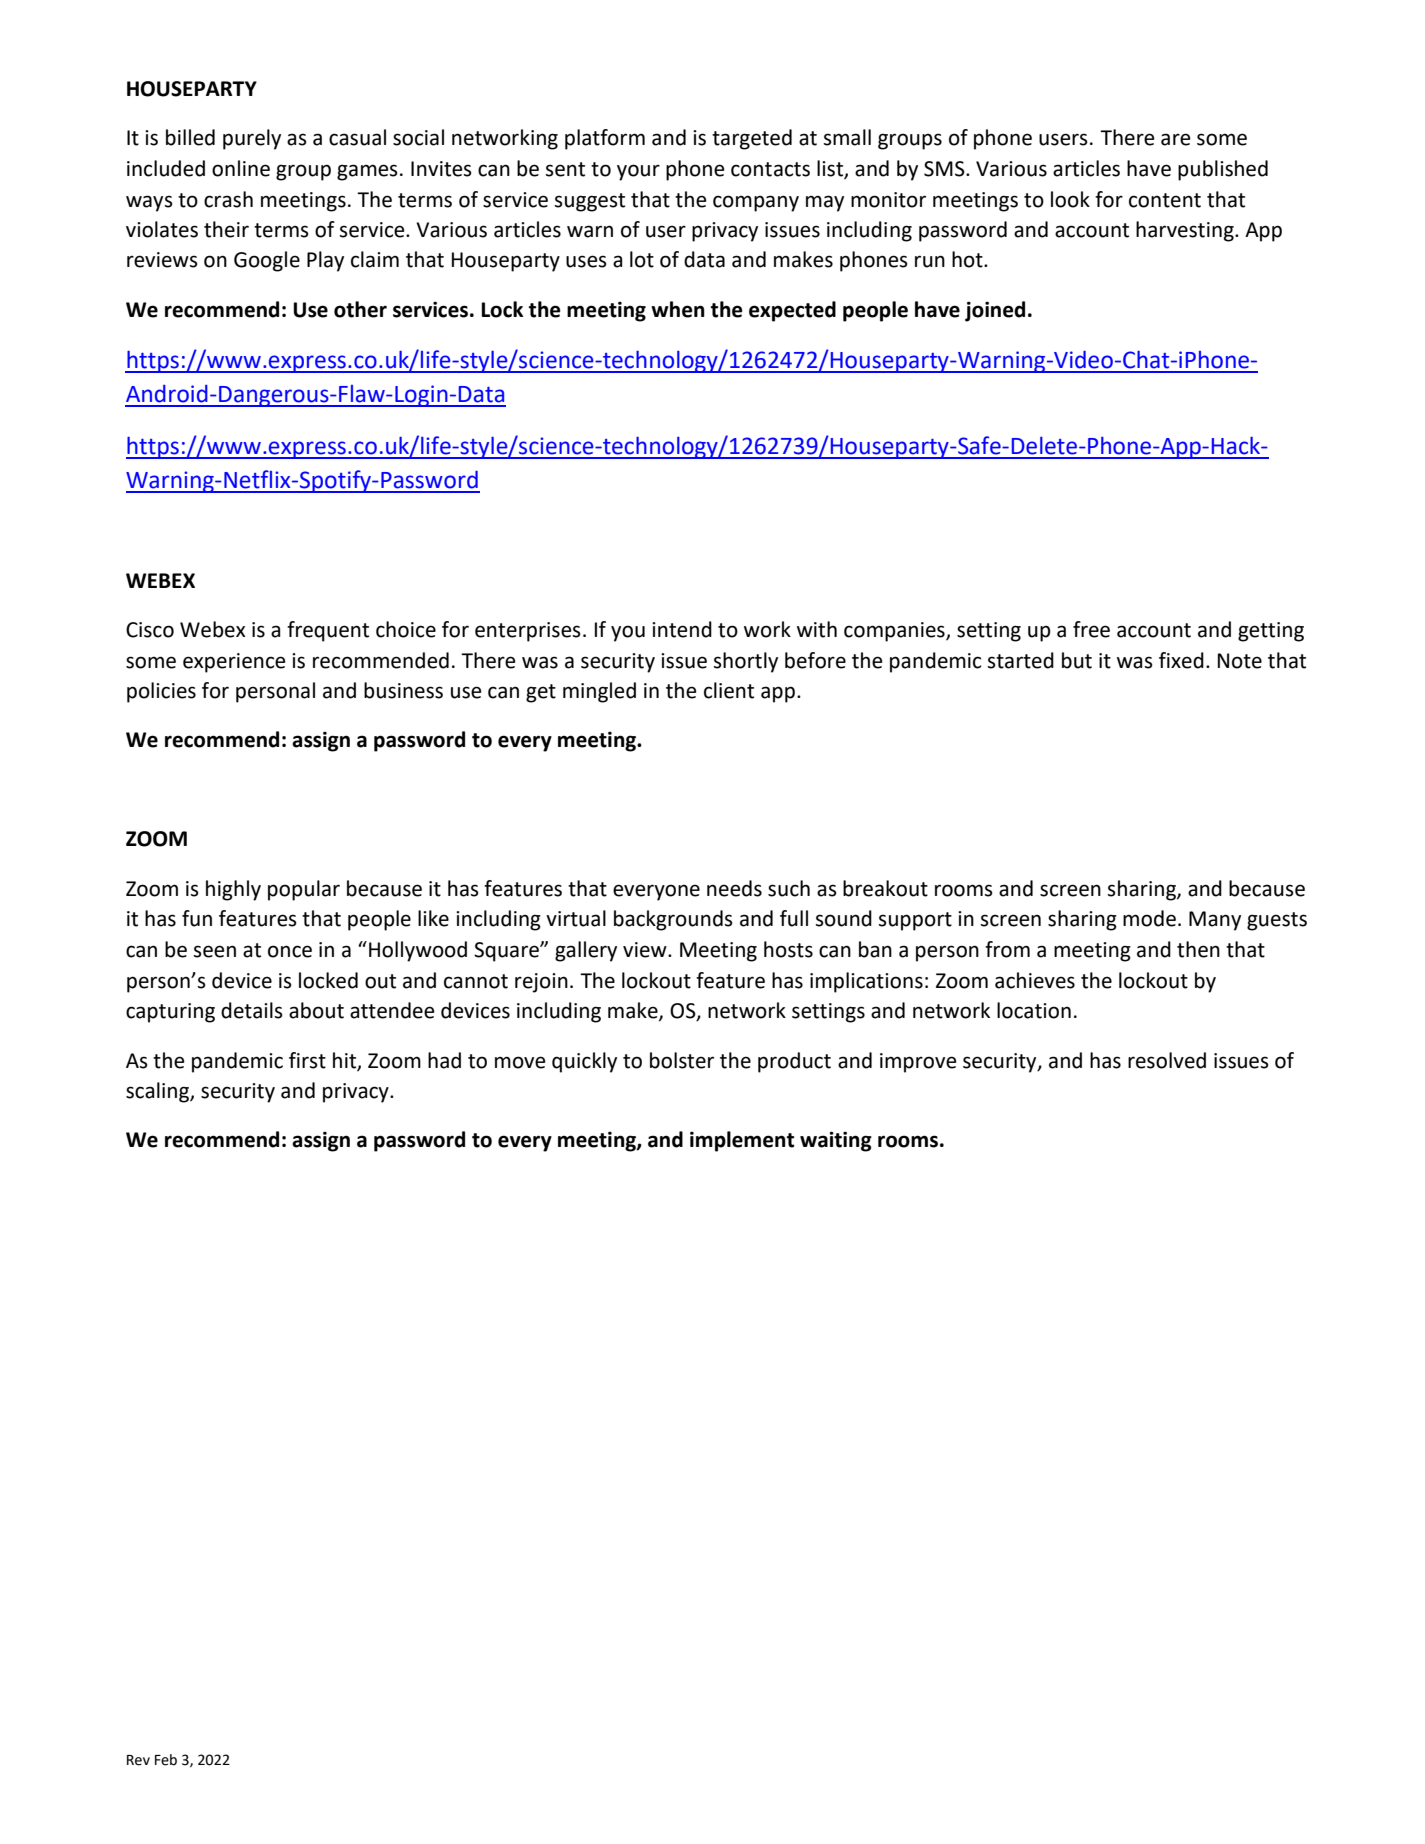 This screenshot has height=1844, width=1425. Describe the element at coordinates (1181, 660) in the screenshot. I see `fixed` at that location.
